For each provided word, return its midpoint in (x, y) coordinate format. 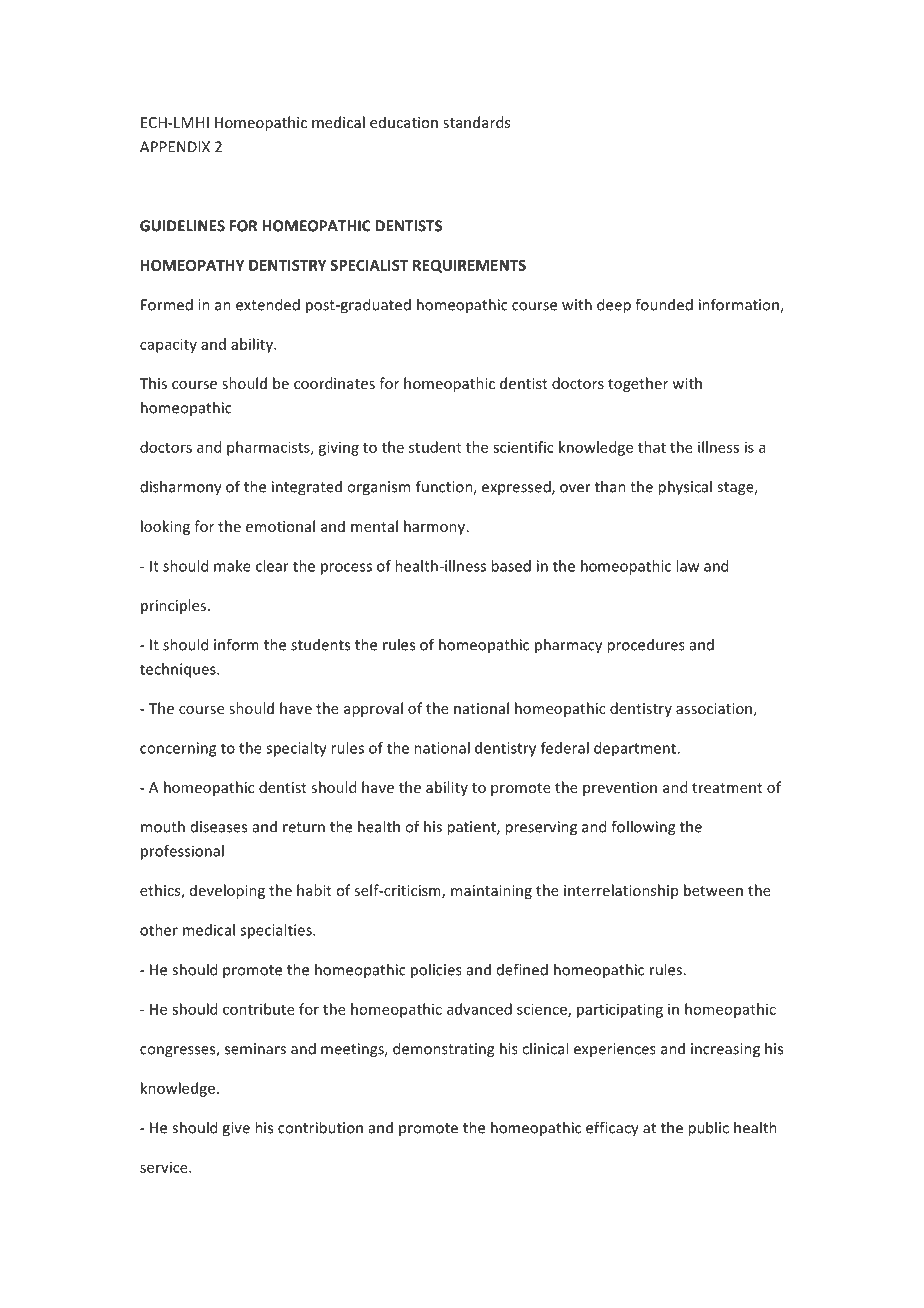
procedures (646, 646)
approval (373, 709)
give (236, 1129)
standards (476, 122)
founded (664, 304)
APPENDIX (175, 147)
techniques (179, 670)
